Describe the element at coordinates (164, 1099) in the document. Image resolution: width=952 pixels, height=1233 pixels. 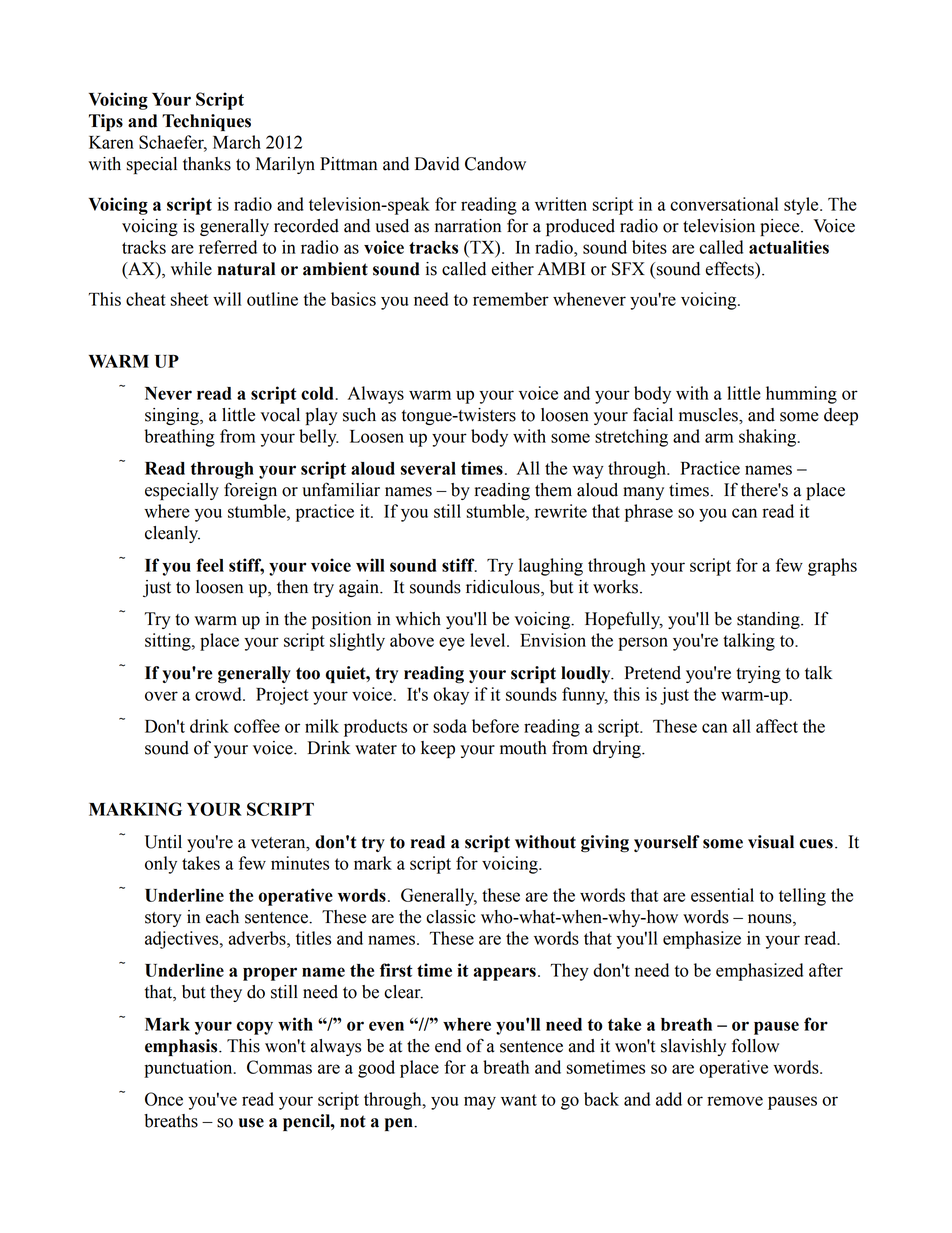
I see `Once` at that location.
